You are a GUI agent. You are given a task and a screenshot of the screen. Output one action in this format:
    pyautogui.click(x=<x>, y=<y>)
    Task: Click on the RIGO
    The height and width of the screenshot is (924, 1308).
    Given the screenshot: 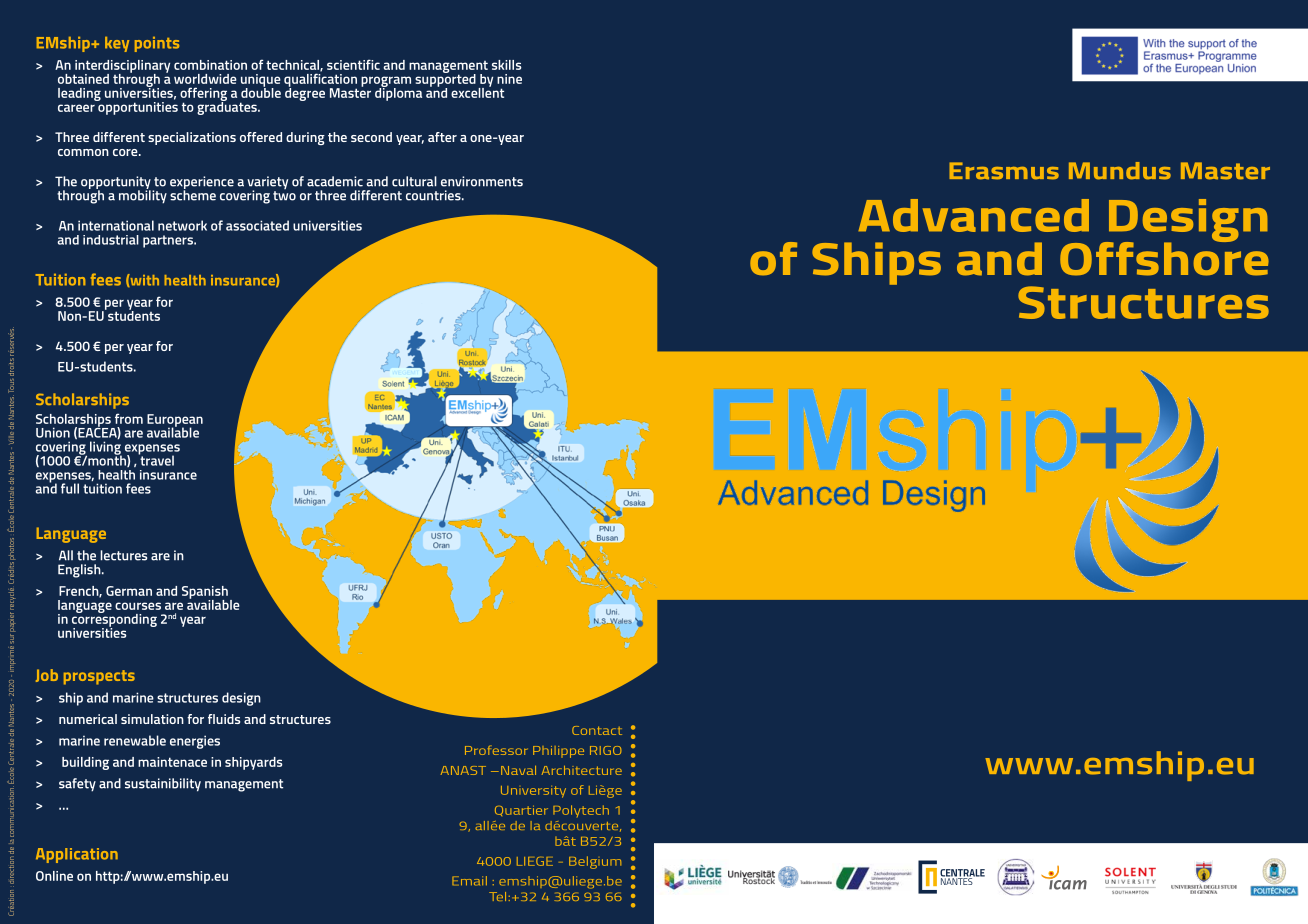 What is the action you would take?
    pyautogui.click(x=606, y=750)
